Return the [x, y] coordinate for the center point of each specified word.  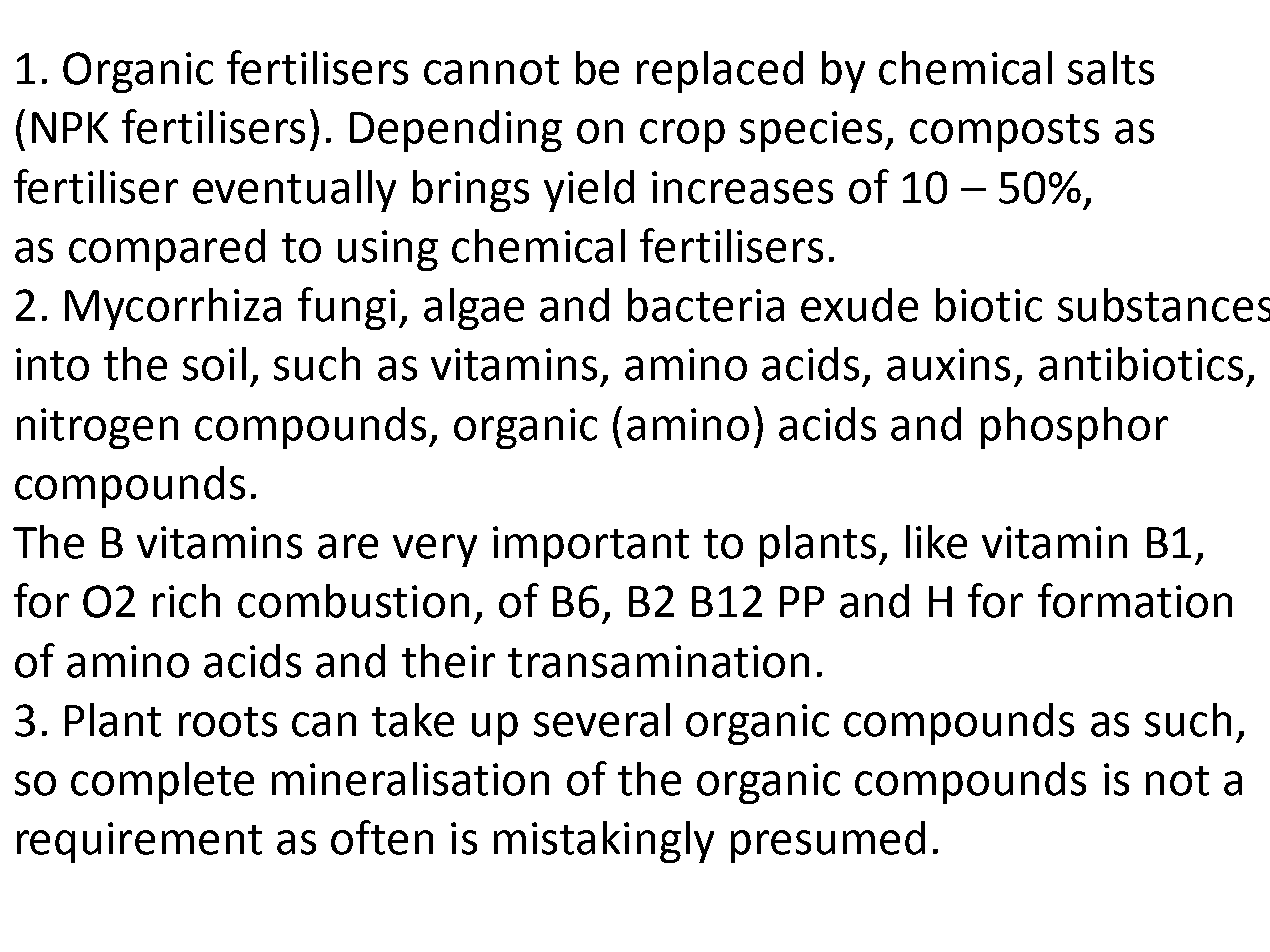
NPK [70, 127]
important [591, 546]
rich [186, 601]
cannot [491, 70]
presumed [828, 842]
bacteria [706, 305]
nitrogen [97, 428]
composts [1004, 133]
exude [859, 305]
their [448, 661]
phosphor [1074, 428]
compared [167, 250]
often [382, 837]
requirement [139, 842]
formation [1135, 600]
